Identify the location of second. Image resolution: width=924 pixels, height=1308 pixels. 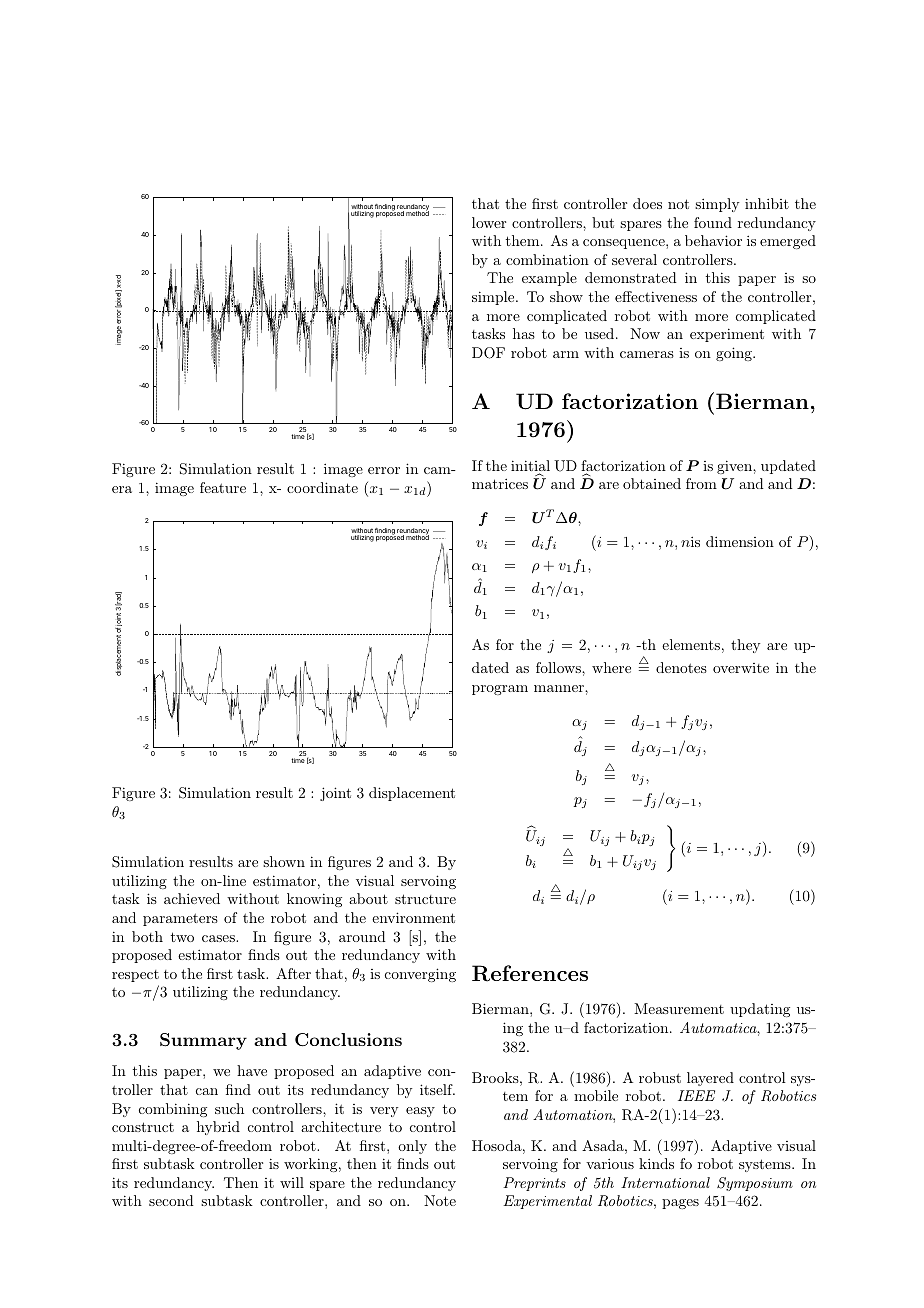
(171, 1200).
